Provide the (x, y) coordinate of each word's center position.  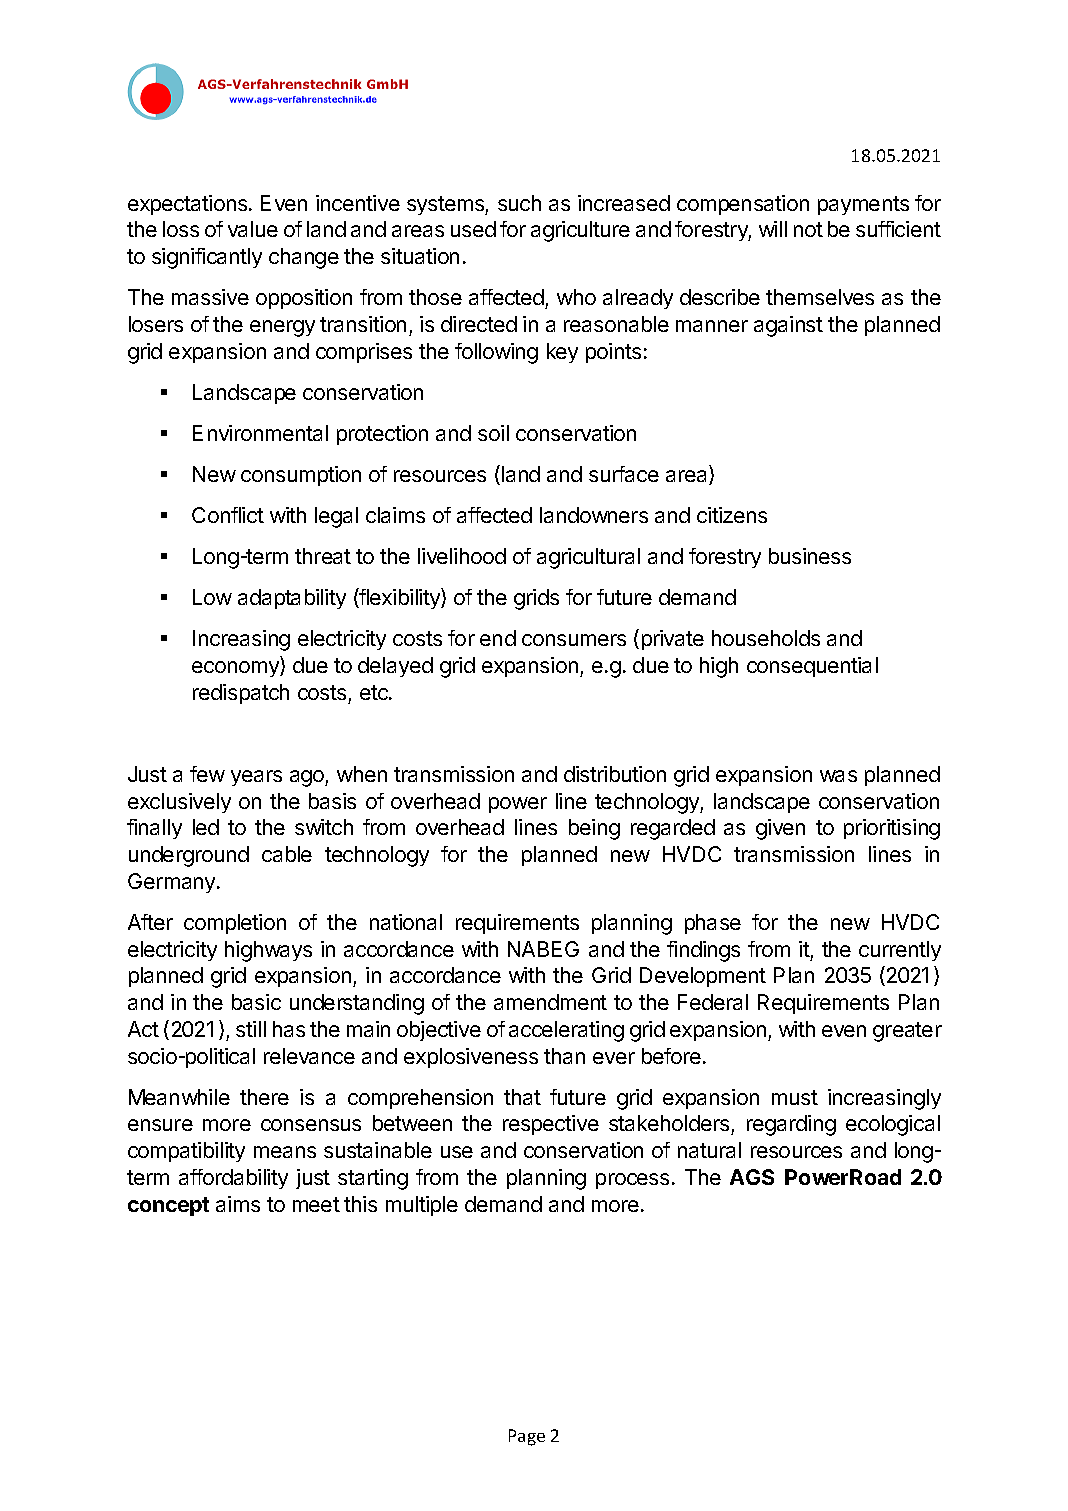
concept (168, 1206)
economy (236, 669)
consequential (812, 667)
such (519, 203)
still (251, 1029)
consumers (574, 640)
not (808, 229)
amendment (550, 1002)
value (253, 229)
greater (907, 1032)
